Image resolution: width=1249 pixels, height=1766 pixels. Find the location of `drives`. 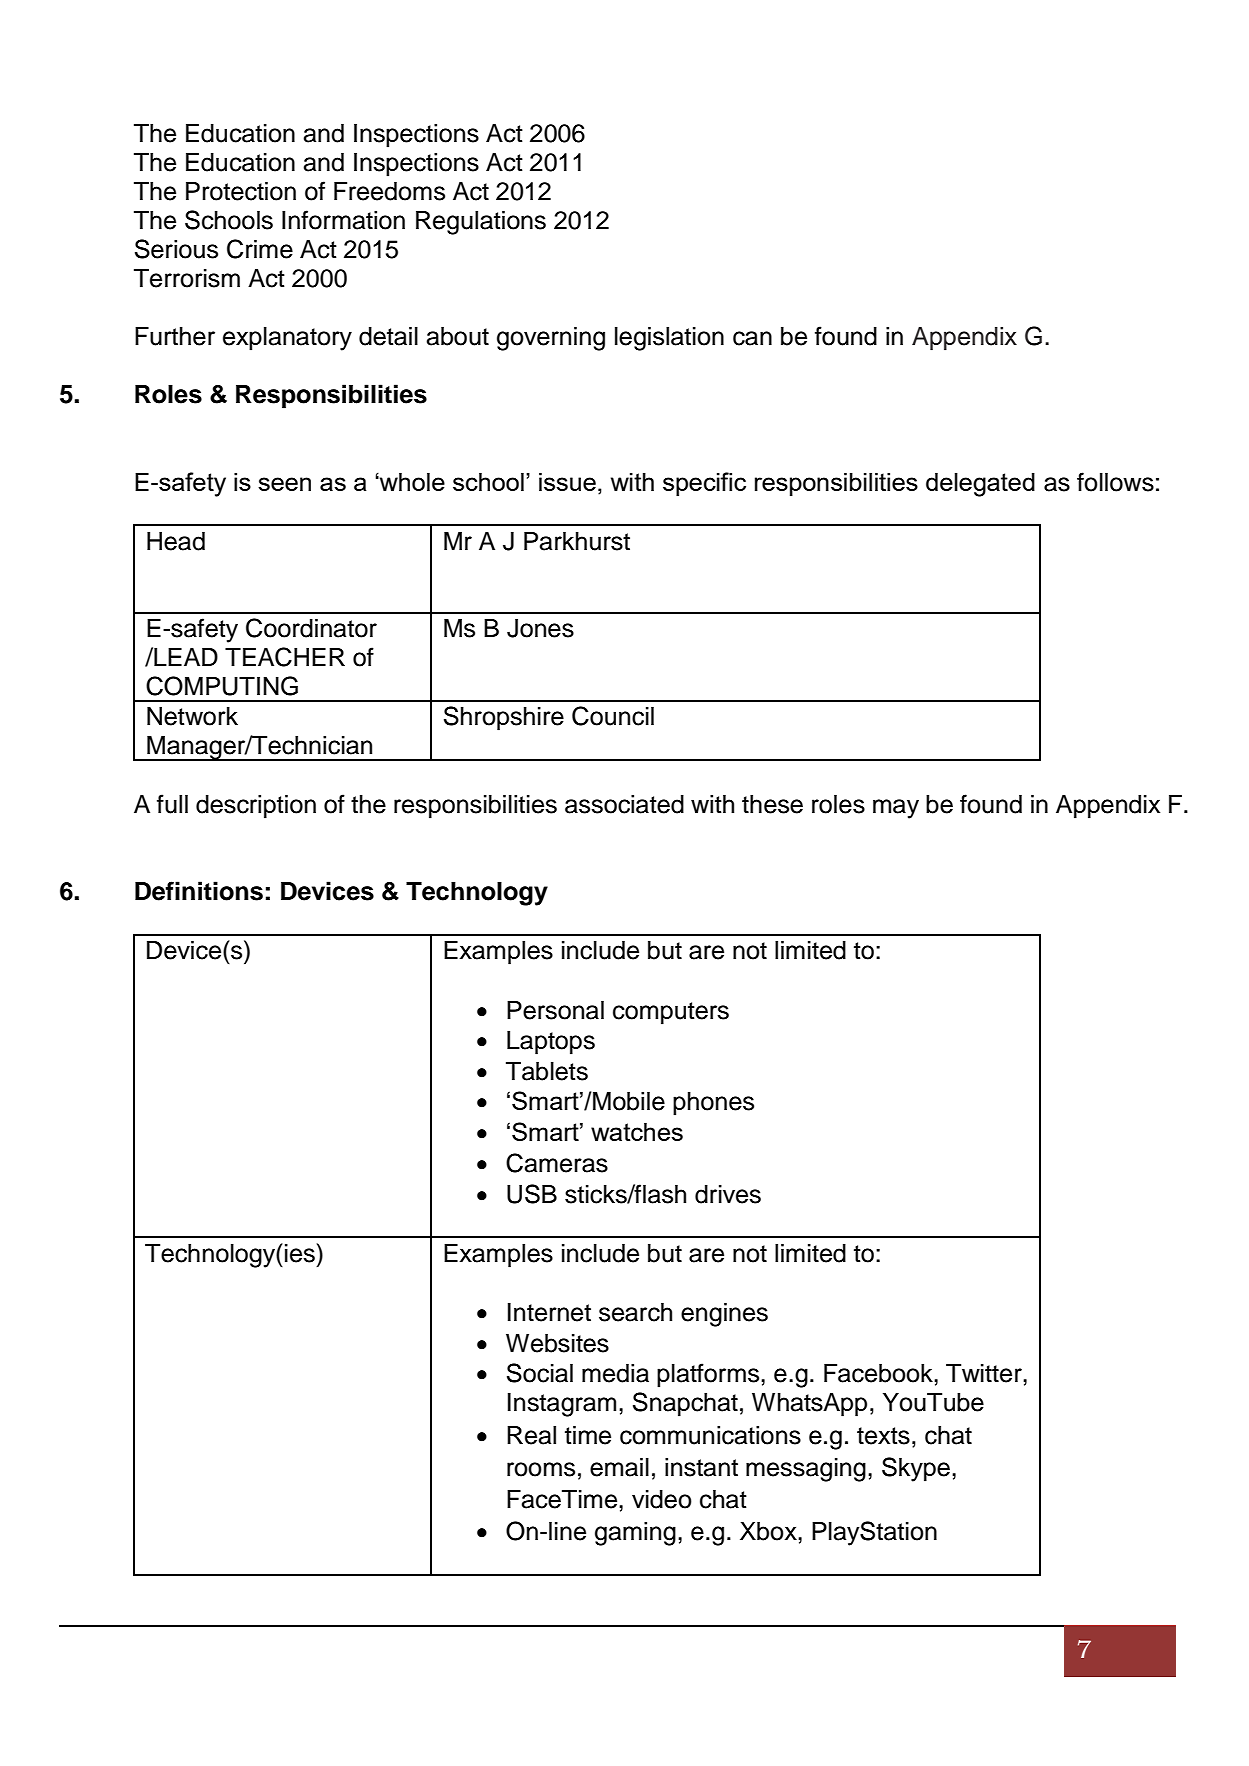

drives is located at coordinates (728, 1194).
